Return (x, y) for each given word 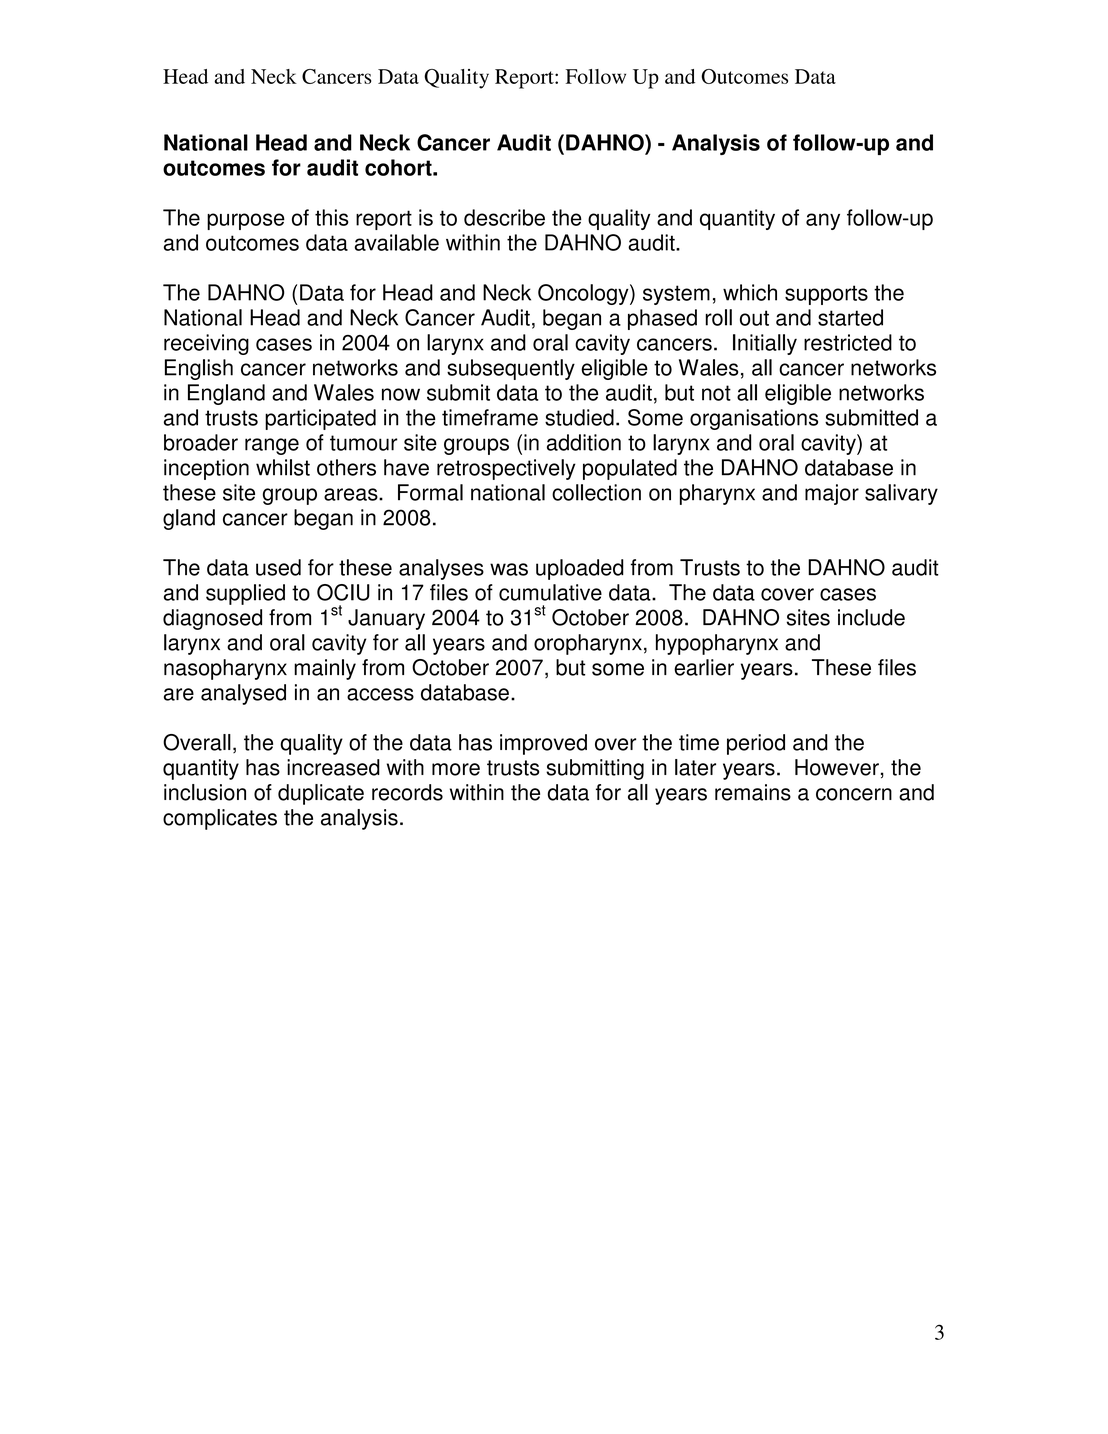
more (456, 769)
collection (596, 492)
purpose (246, 221)
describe (504, 217)
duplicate (321, 794)
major (832, 494)
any (823, 221)
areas (352, 494)
